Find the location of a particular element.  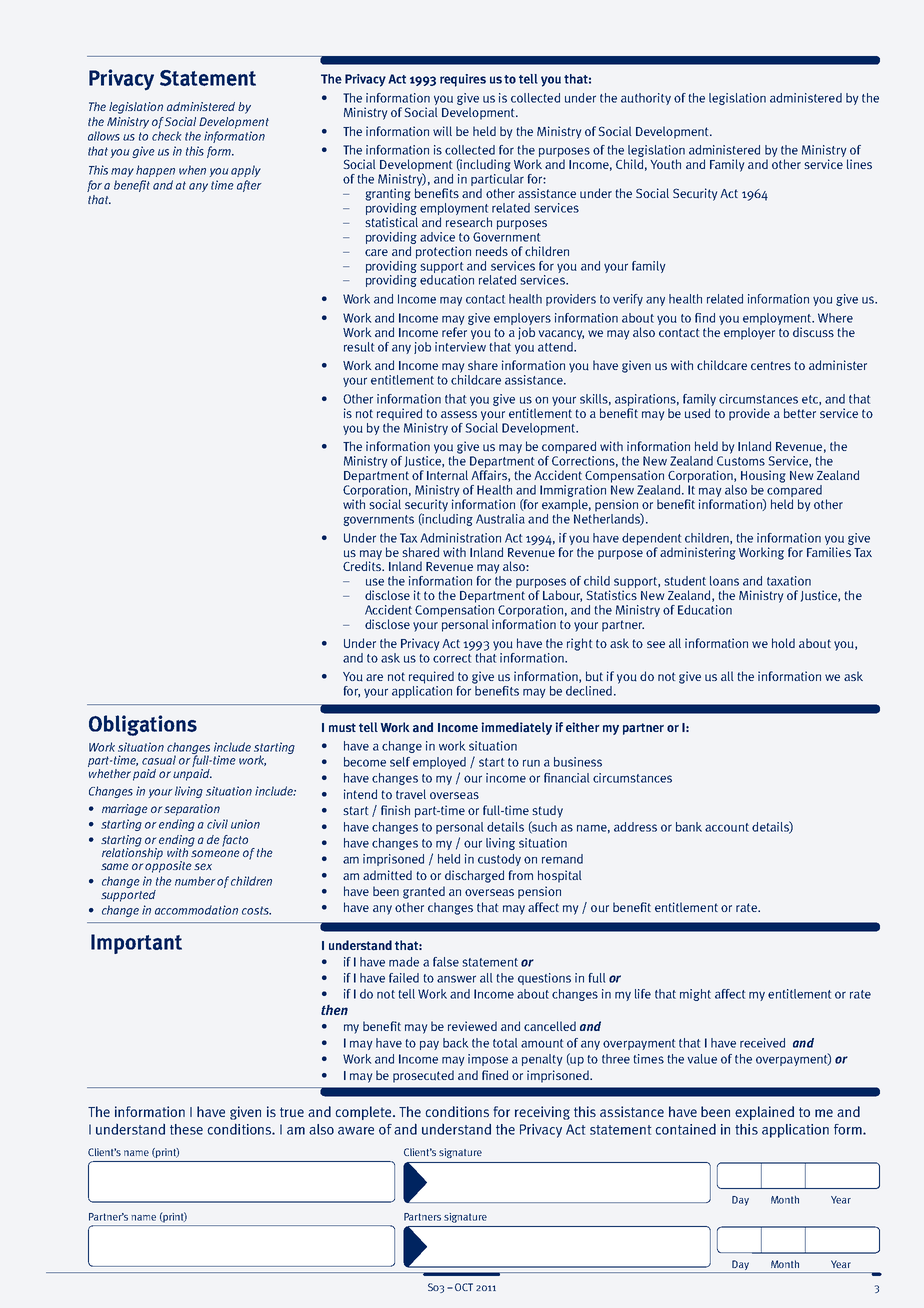

check is located at coordinates (167, 136).
